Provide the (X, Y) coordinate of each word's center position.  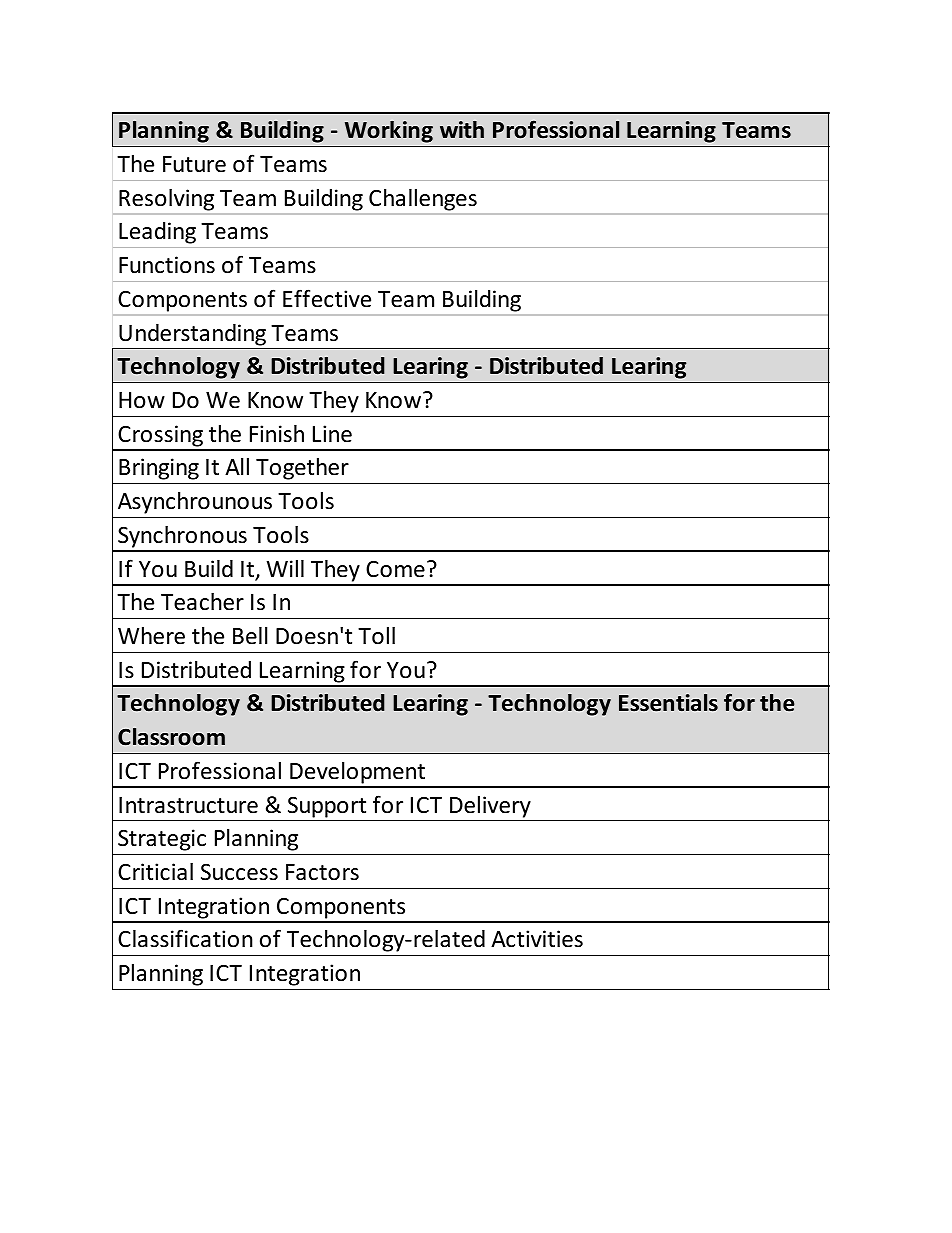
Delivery (490, 807)
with (462, 129)
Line (332, 434)
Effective (327, 298)
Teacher (202, 602)
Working (389, 132)
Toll (376, 636)
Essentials (668, 703)
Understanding (192, 335)
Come (395, 569)
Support (327, 807)
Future (194, 164)
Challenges (423, 200)
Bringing (159, 469)
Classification (185, 938)
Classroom (171, 737)
